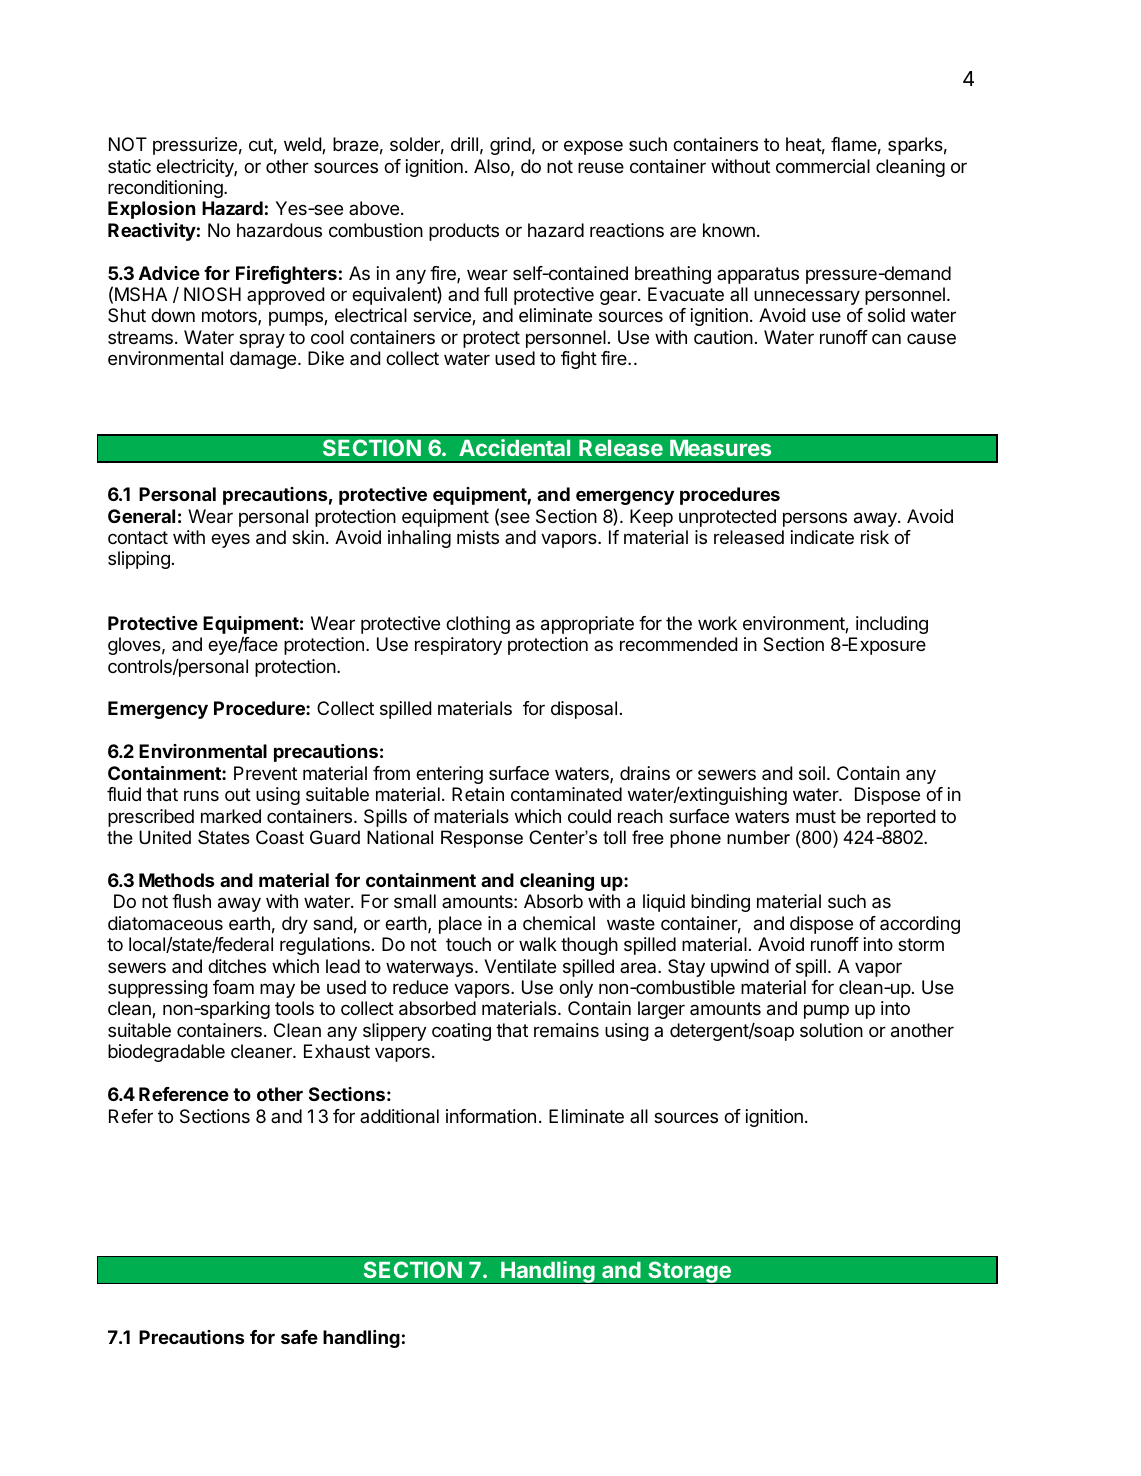 Image resolution: width=1141 pixels, height=1476 pixels. What do you see at coordinates (823, 166) in the document?
I see `commercial` at bounding box center [823, 166].
